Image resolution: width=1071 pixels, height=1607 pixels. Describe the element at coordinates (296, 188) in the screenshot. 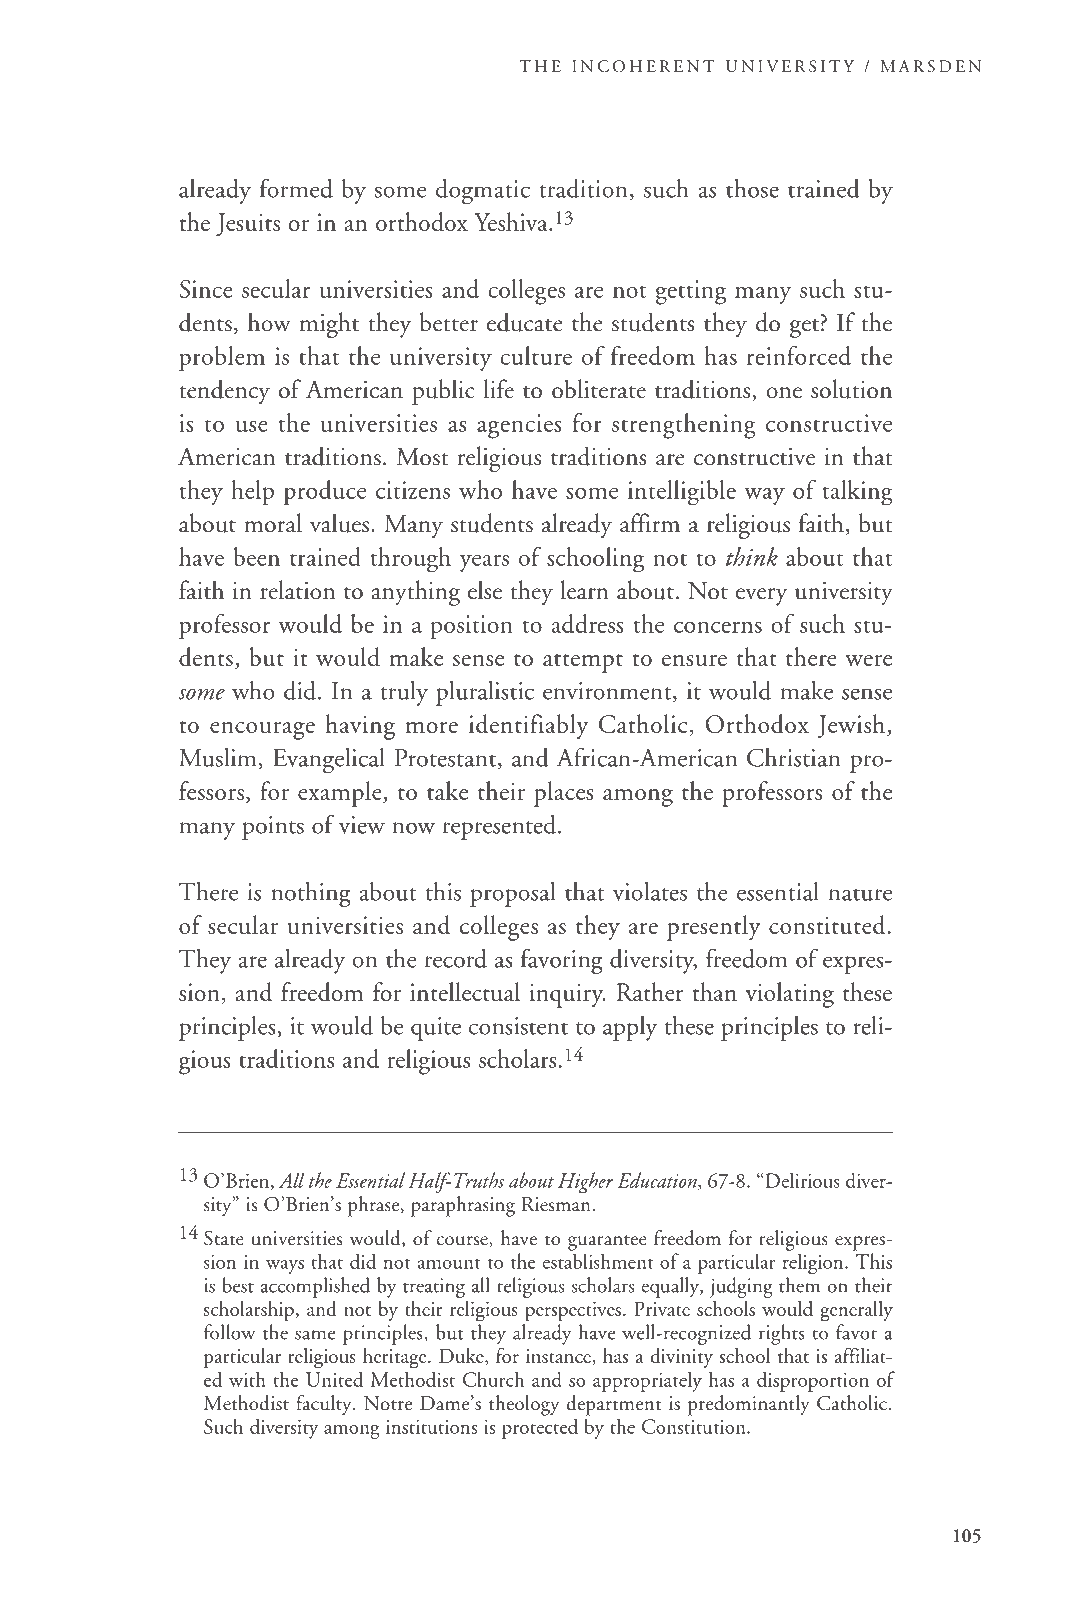

I see `formed` at that location.
